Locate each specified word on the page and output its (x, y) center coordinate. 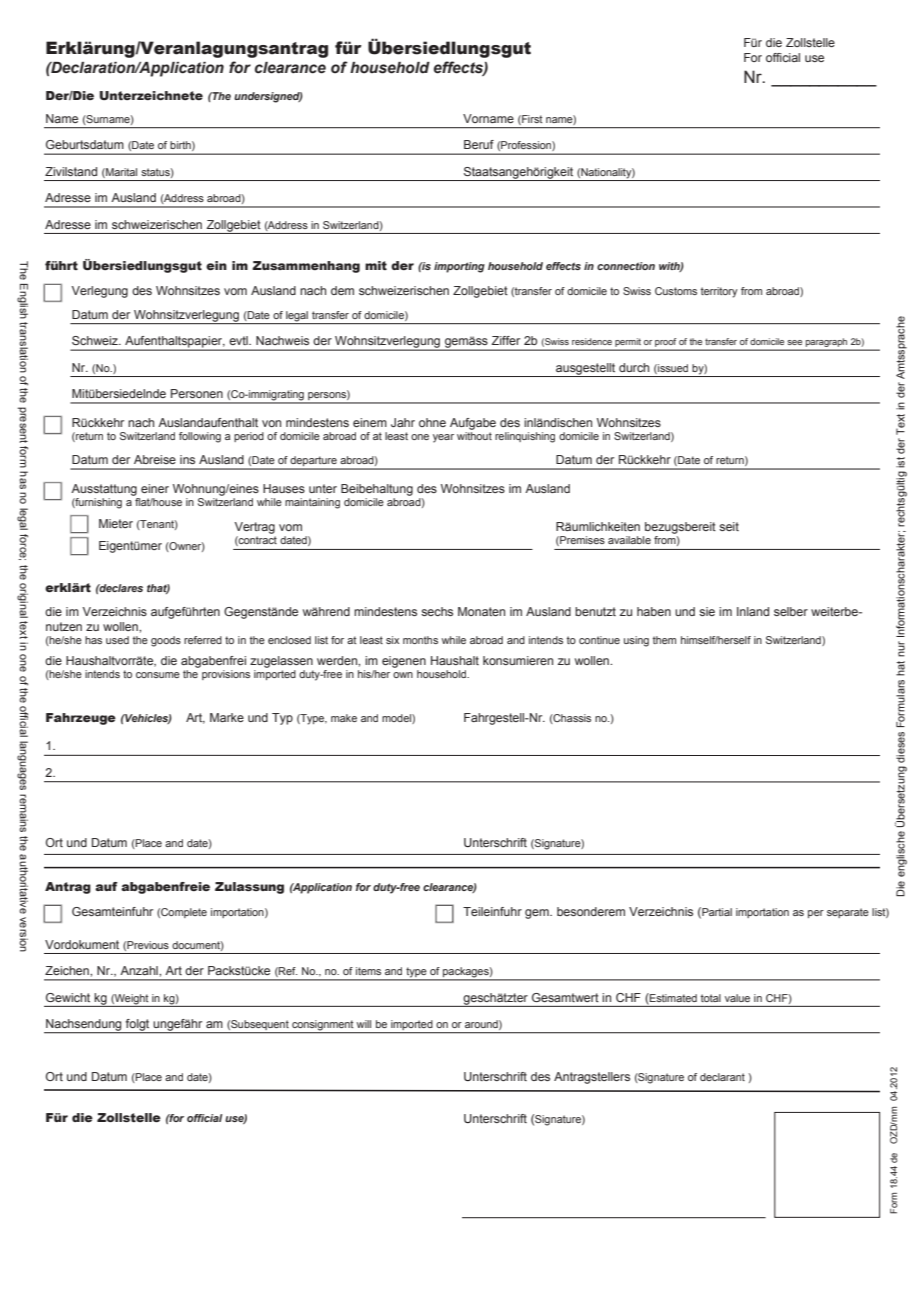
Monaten (481, 611)
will (363, 1024)
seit (729, 526)
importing (459, 267)
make (344, 718)
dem (342, 290)
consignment (323, 1026)
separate (848, 913)
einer (155, 488)
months (420, 640)
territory (719, 292)
